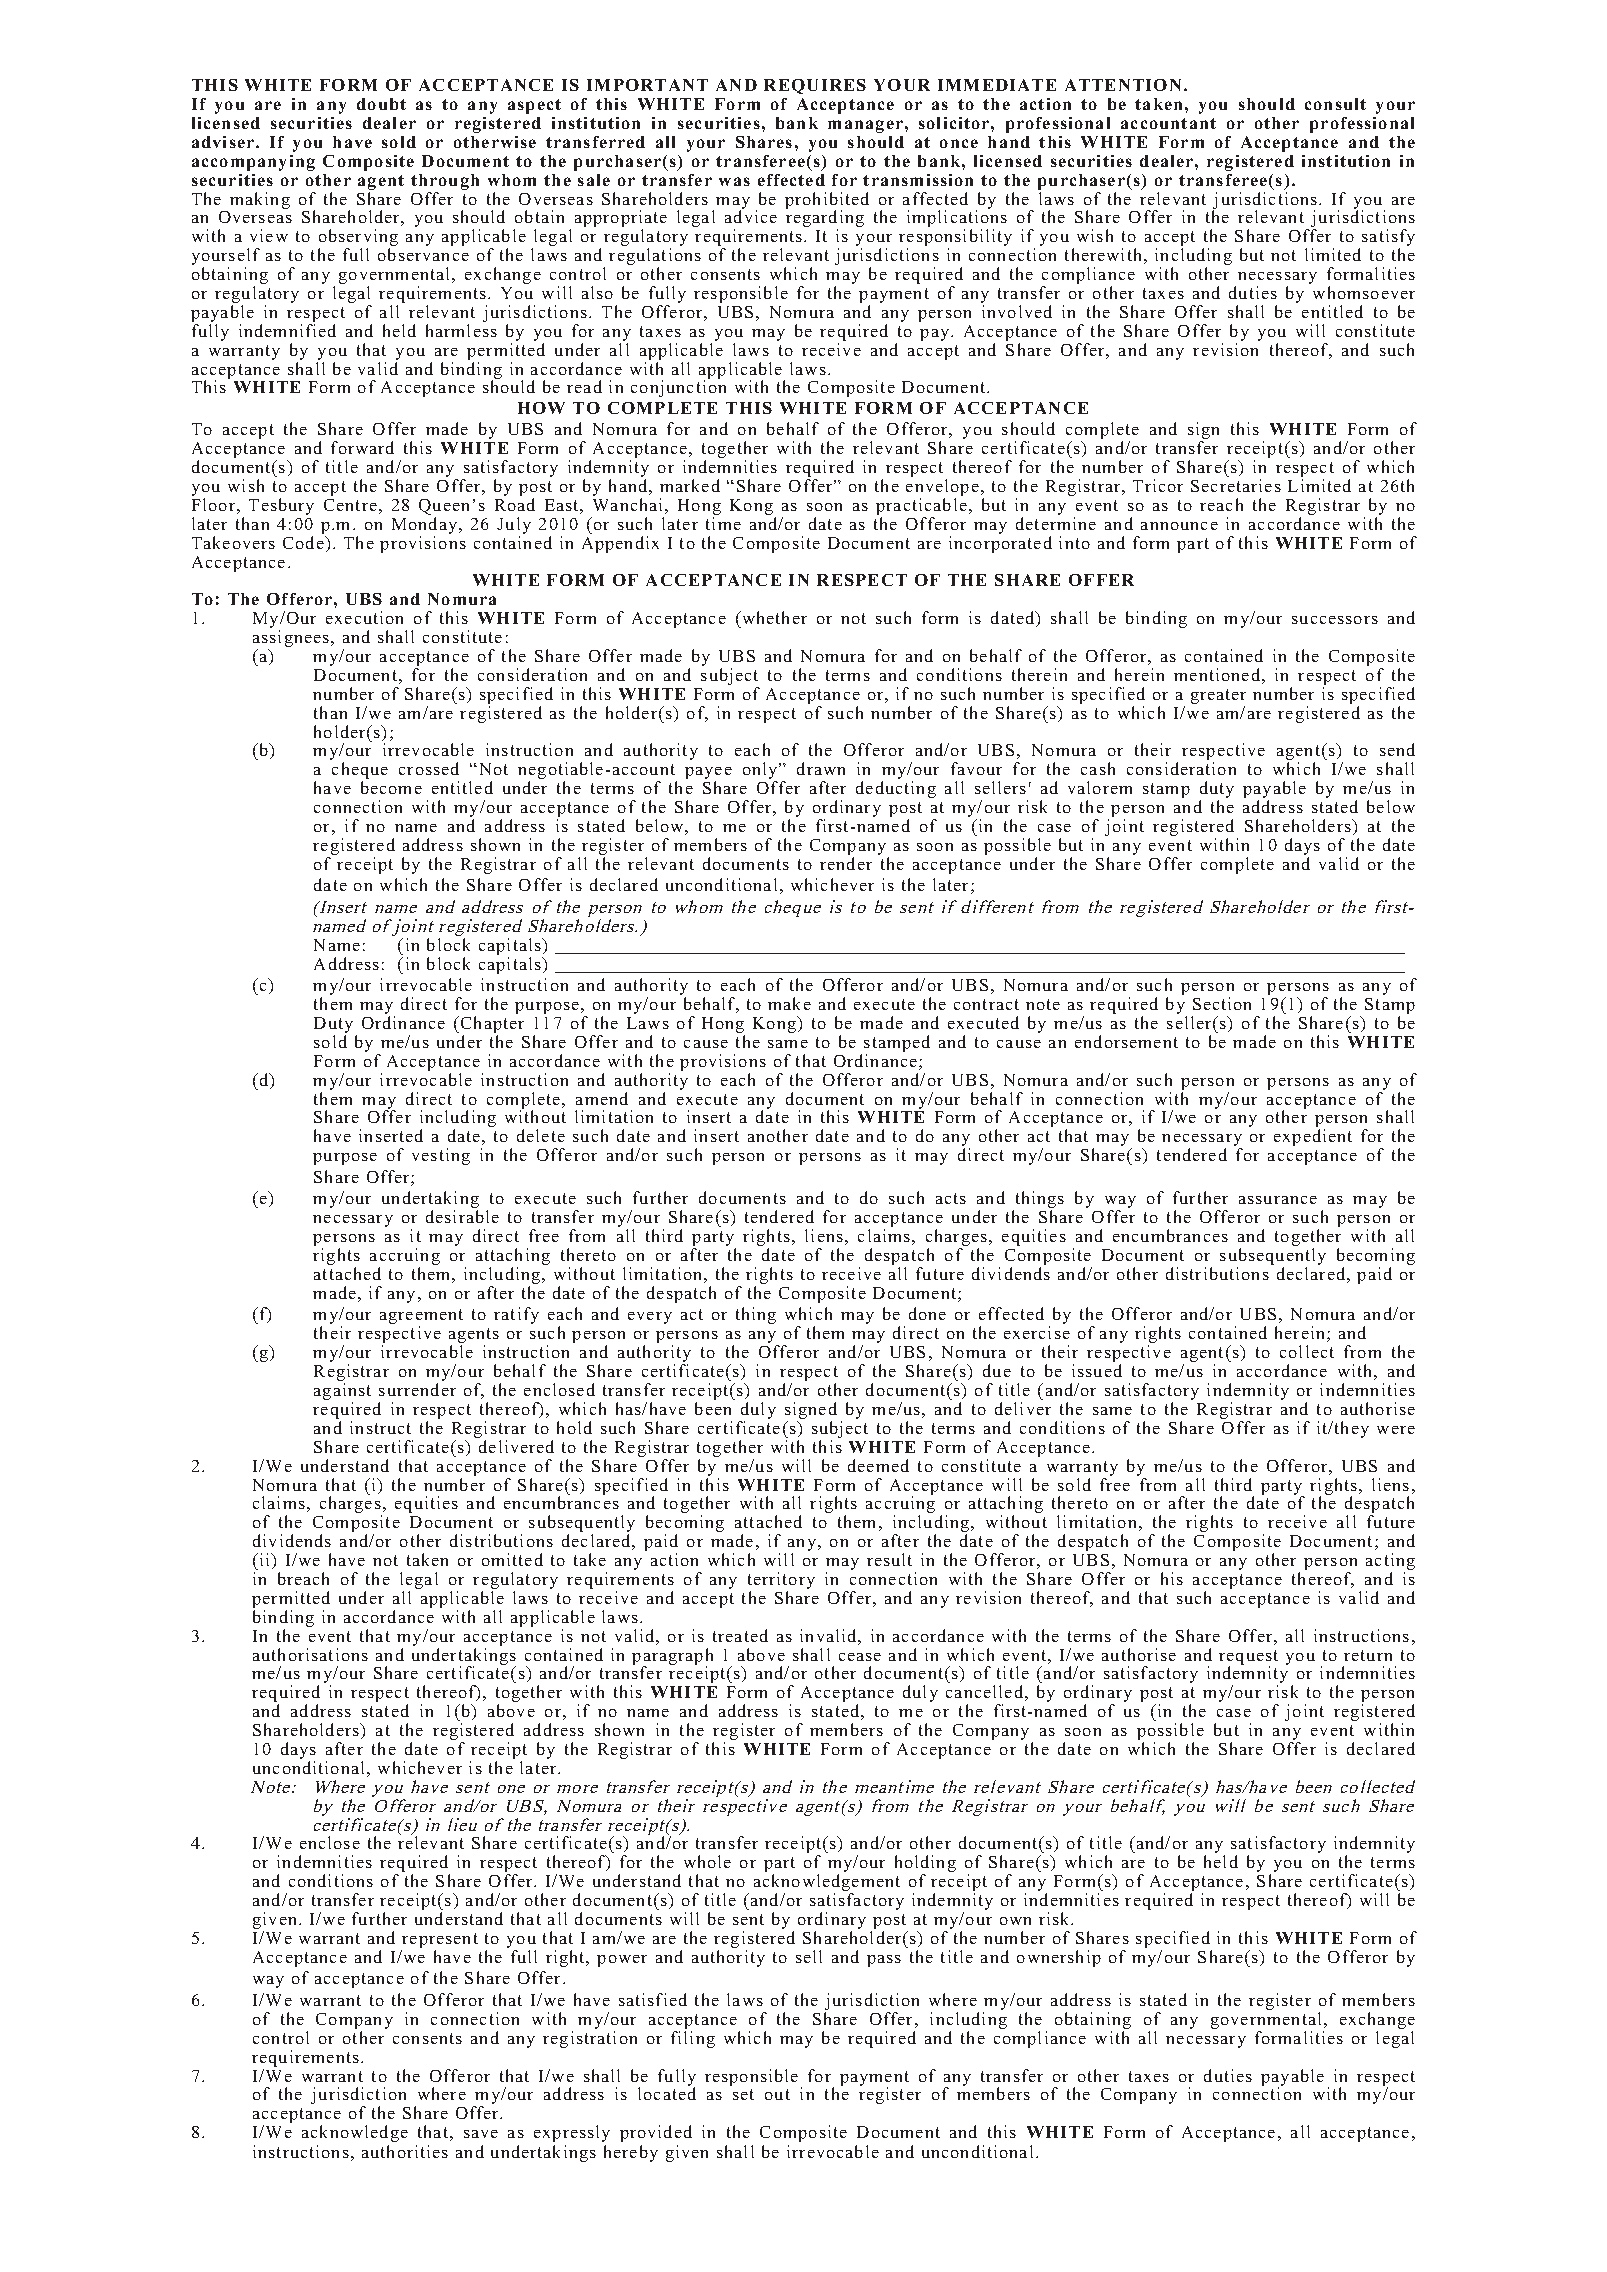 The height and width of the screenshot is (2272, 1607). Describe the element at coordinates (827, 201) in the screenshot. I see `prohibited` at that location.
